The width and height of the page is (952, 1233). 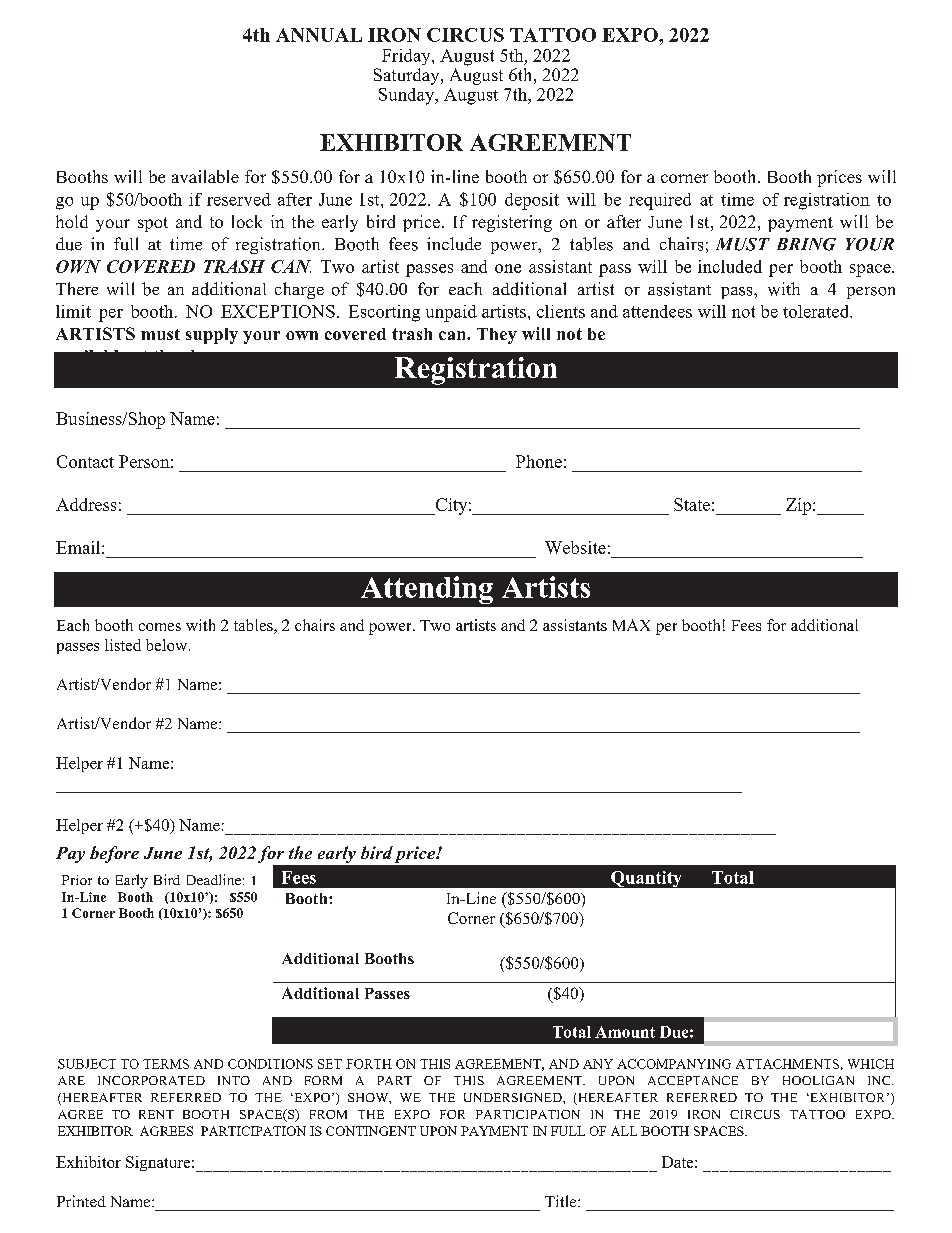 What do you see at coordinates (408, 76) in the page?
I see `Saturday` at bounding box center [408, 76].
